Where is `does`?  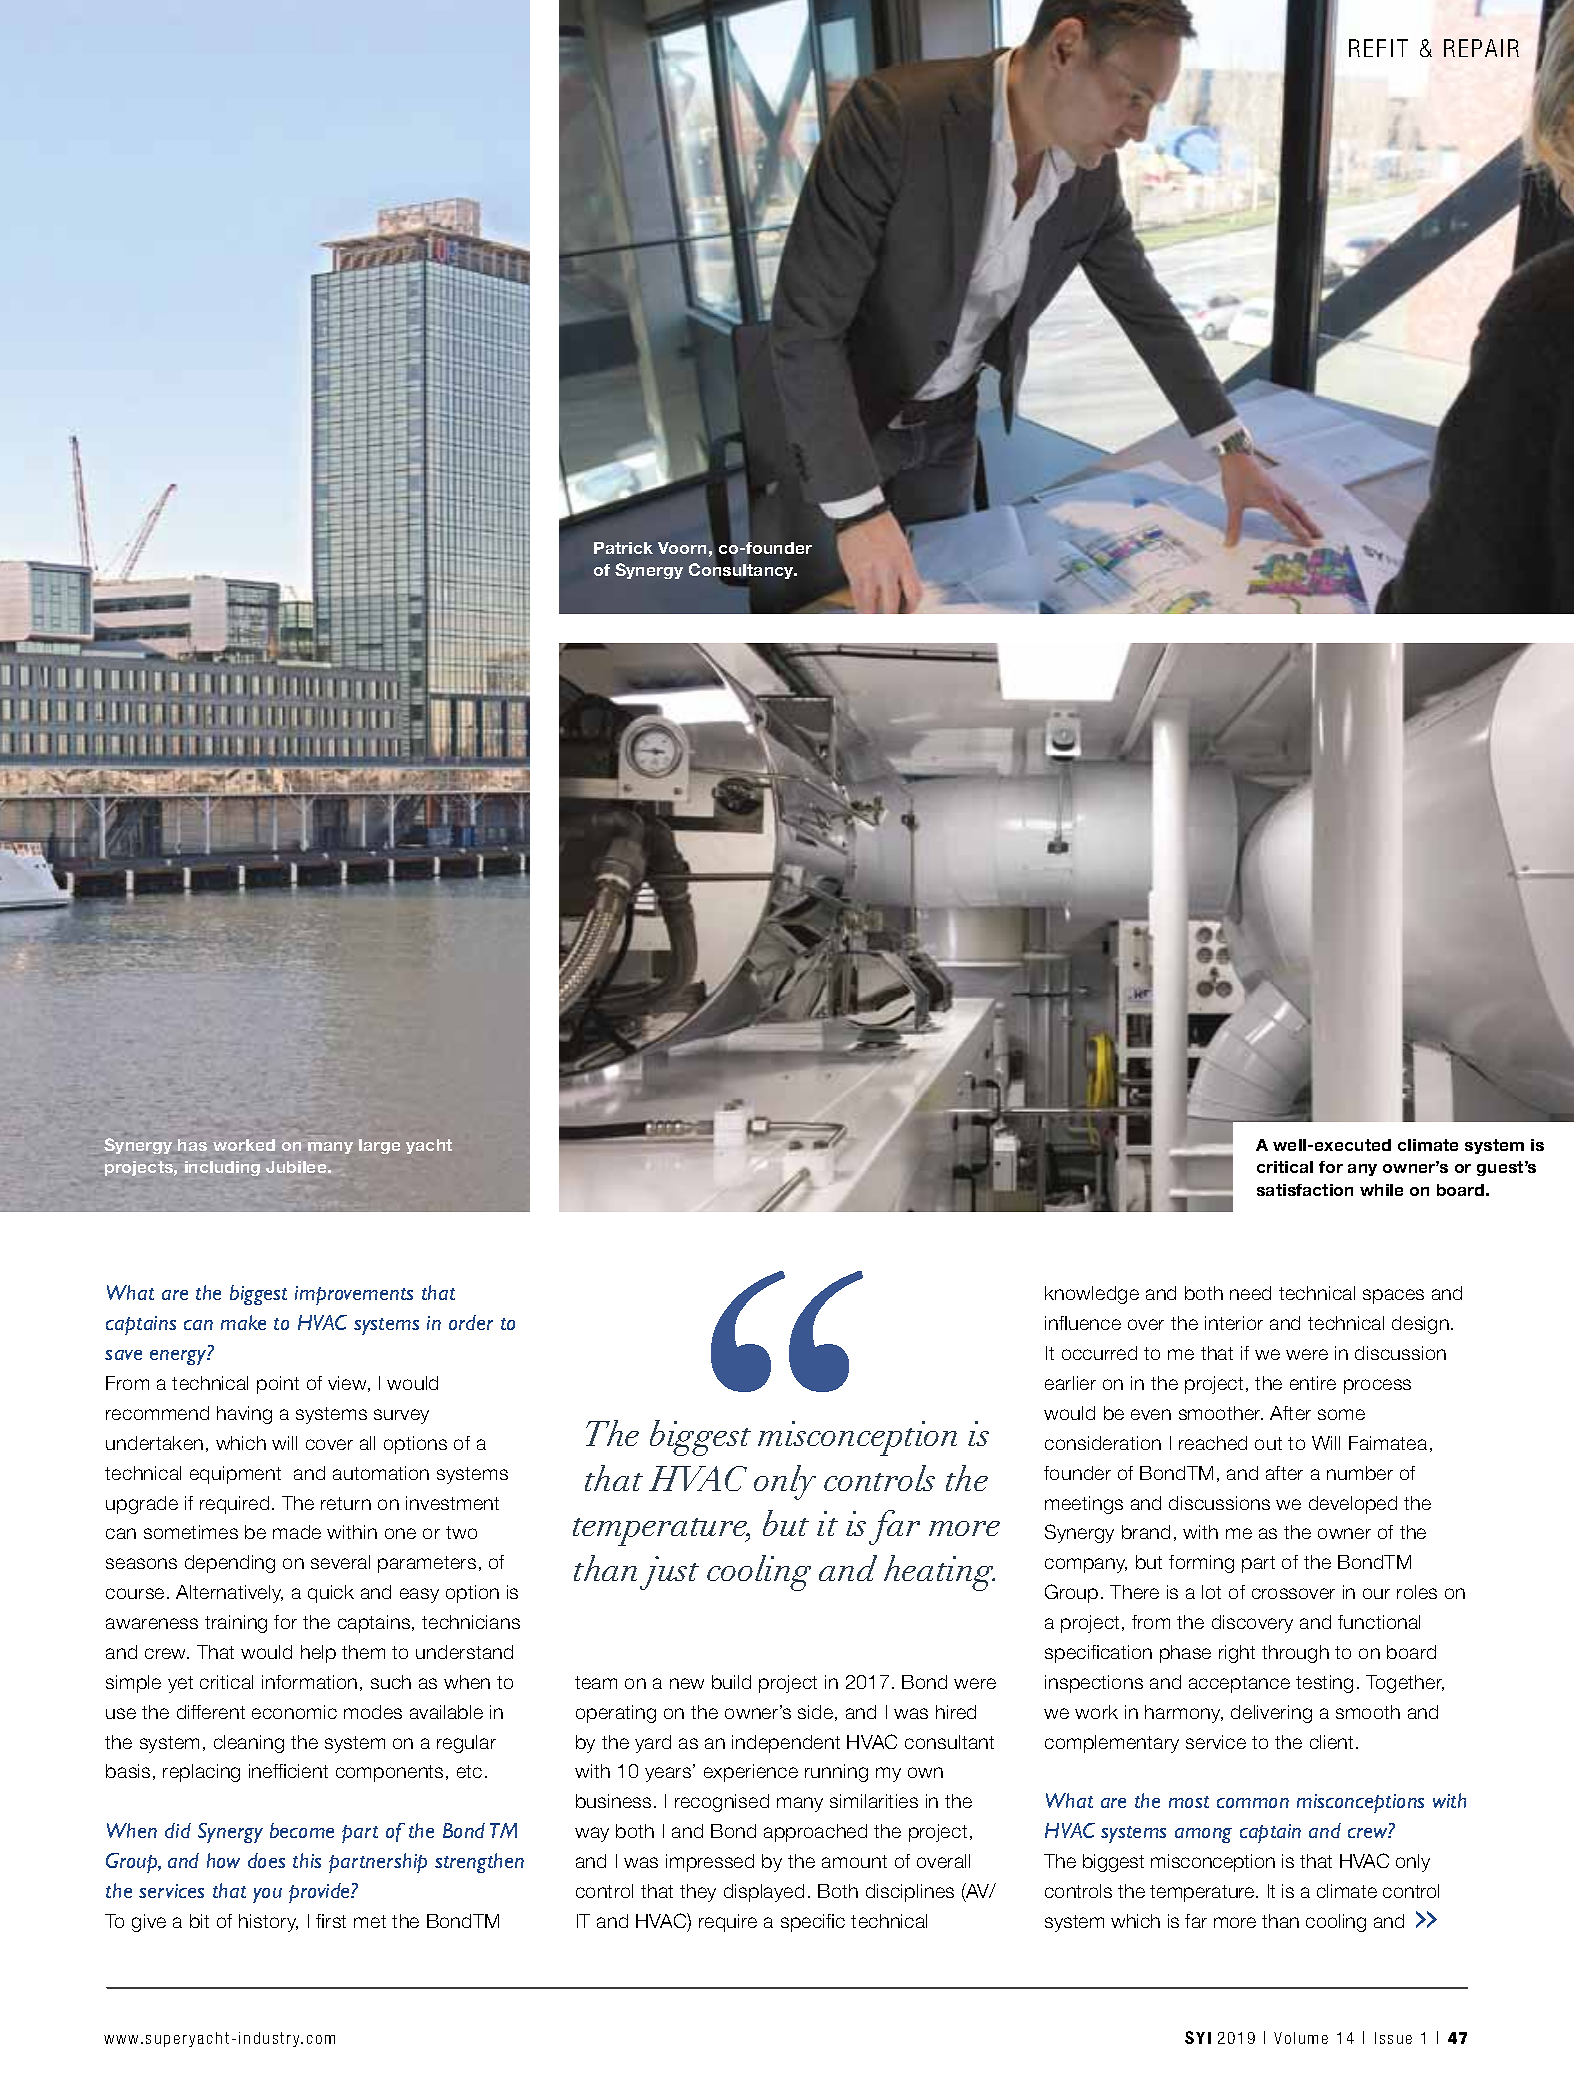 does is located at coordinates (266, 1860).
